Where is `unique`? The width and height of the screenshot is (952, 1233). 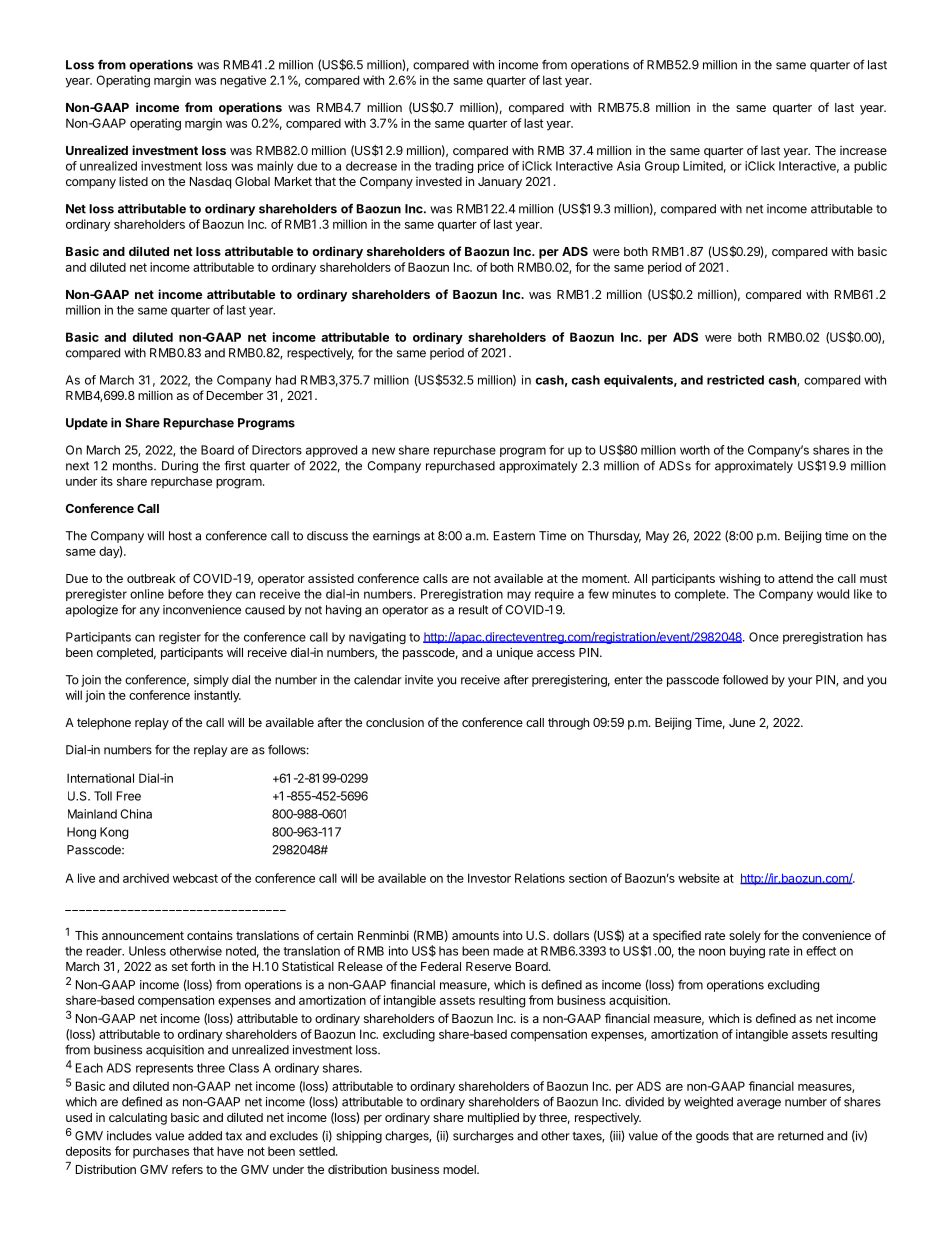
unique is located at coordinates (515, 653).
